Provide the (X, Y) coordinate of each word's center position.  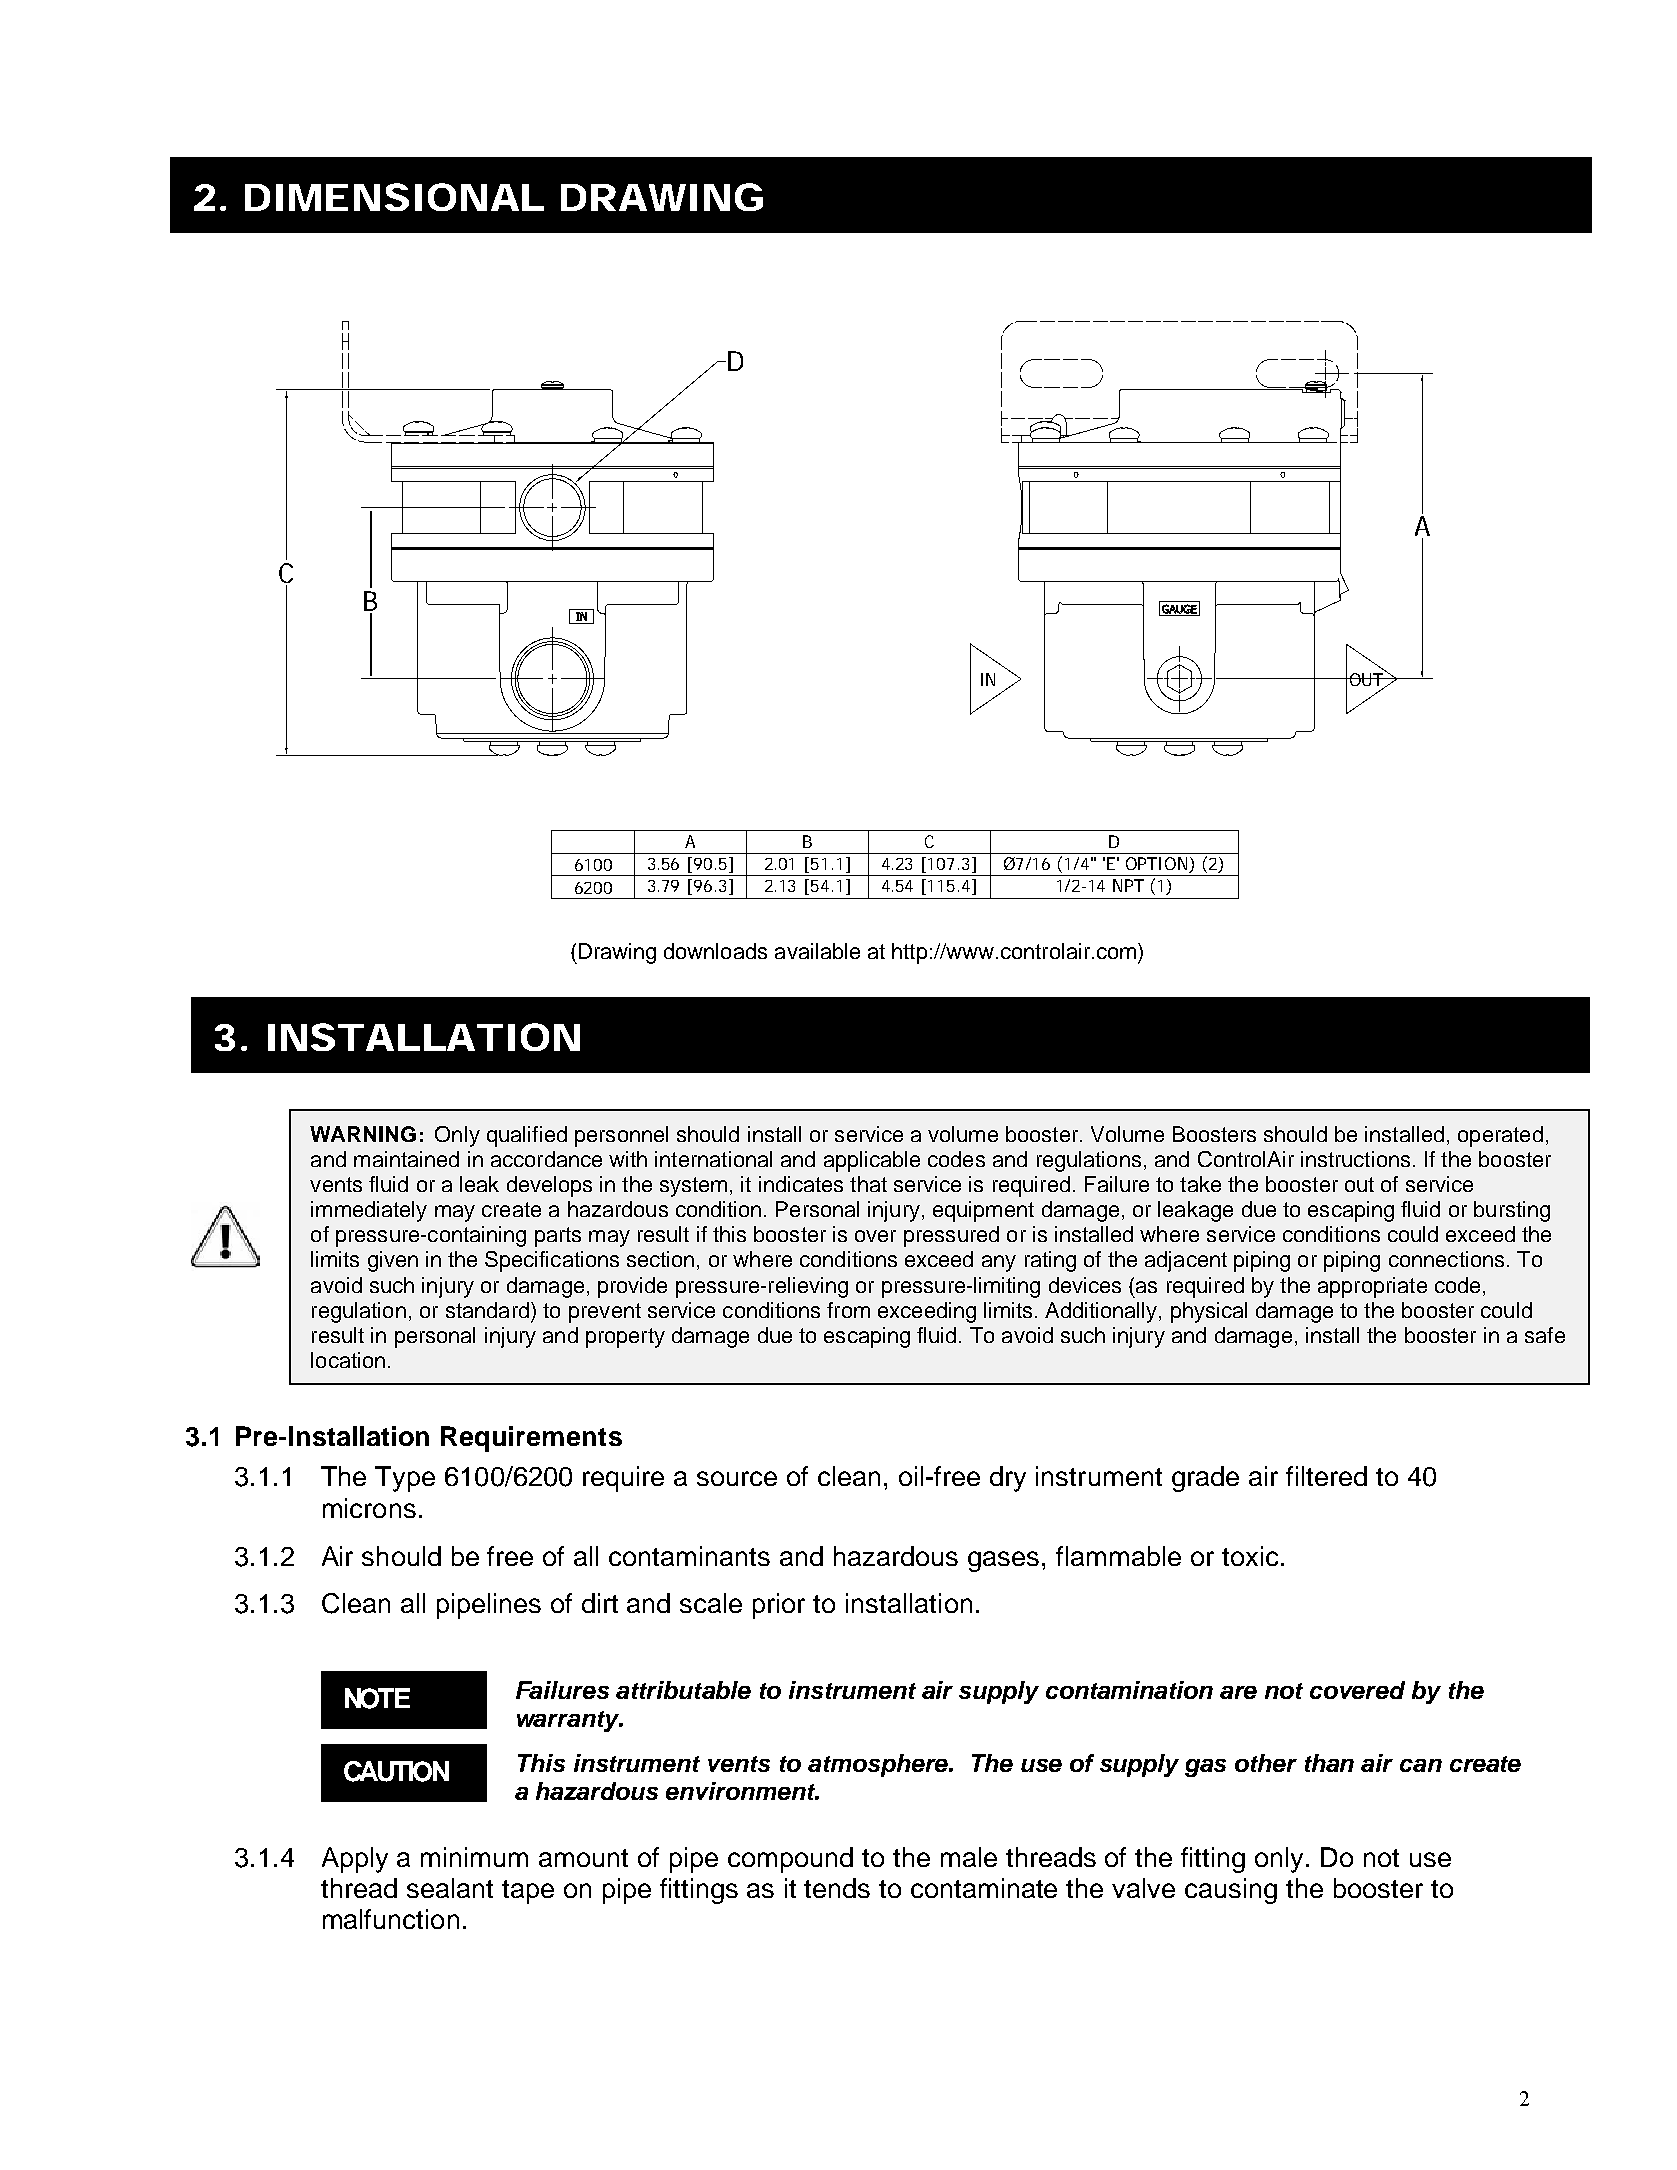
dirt (600, 1603)
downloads (715, 951)
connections (1446, 1259)
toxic (1250, 1556)
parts (558, 1237)
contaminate (984, 1888)
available (817, 951)
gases (1005, 1561)
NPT (1128, 885)
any (999, 1263)
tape (528, 1892)
